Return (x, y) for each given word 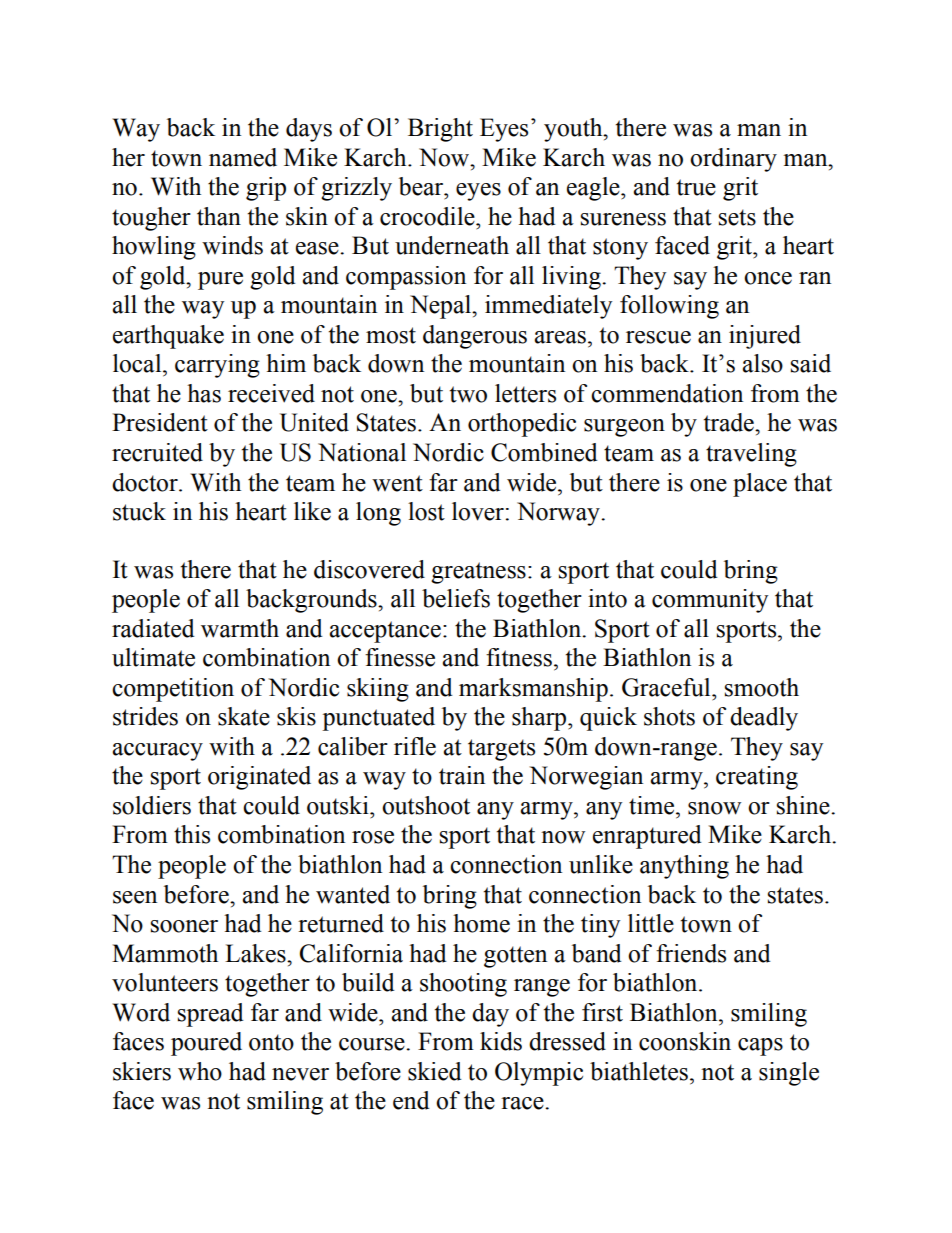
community (710, 601)
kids (501, 1041)
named (243, 157)
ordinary (733, 160)
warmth (240, 628)
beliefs (456, 598)
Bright (440, 130)
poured (206, 1044)
